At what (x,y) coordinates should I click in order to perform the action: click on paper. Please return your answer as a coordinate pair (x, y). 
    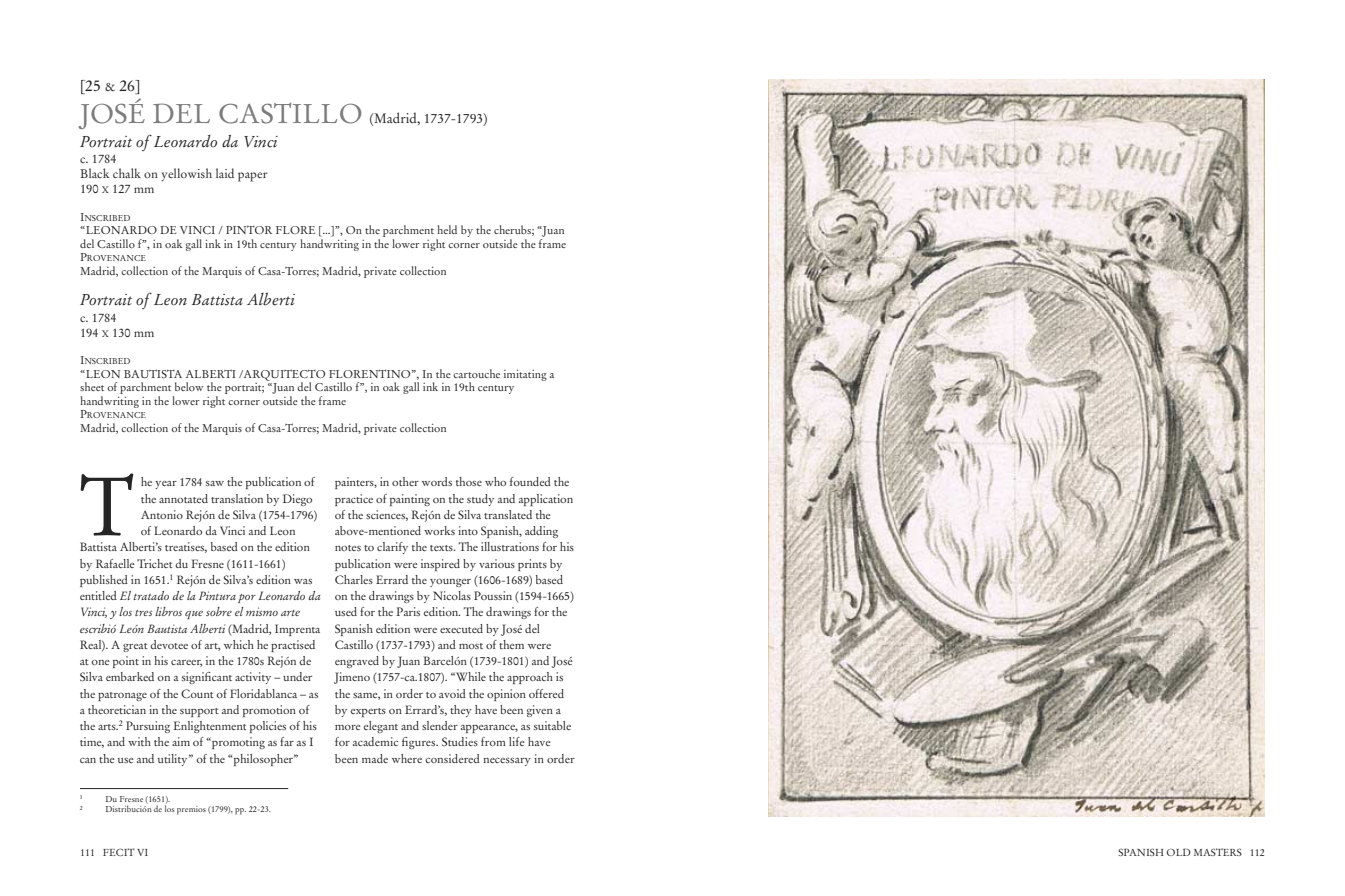
    Looking at the image, I should click on (252, 177).
